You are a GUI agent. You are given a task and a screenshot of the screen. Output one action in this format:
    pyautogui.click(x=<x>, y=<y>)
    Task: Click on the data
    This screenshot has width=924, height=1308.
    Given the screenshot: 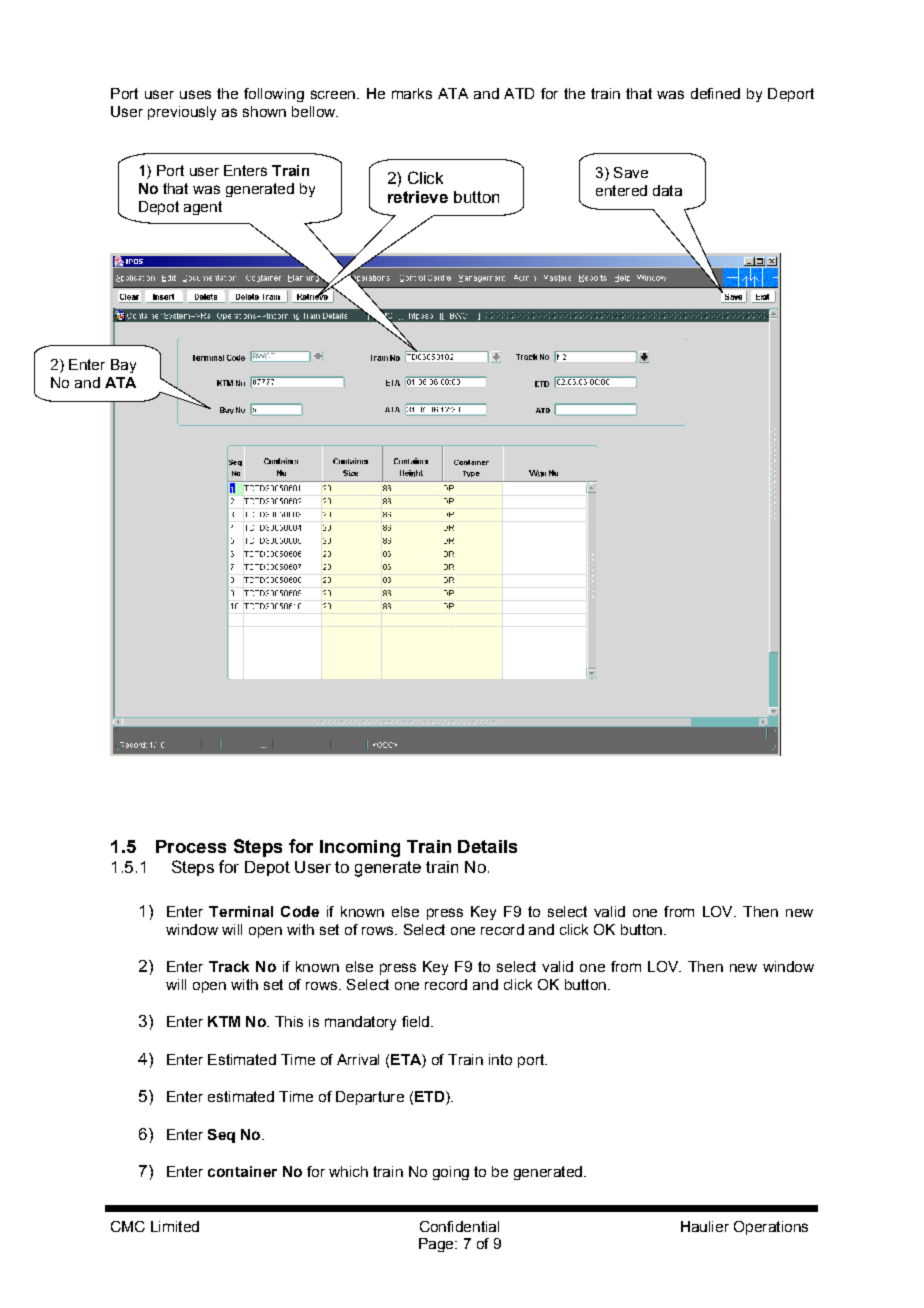 What is the action you would take?
    pyautogui.click(x=667, y=190)
